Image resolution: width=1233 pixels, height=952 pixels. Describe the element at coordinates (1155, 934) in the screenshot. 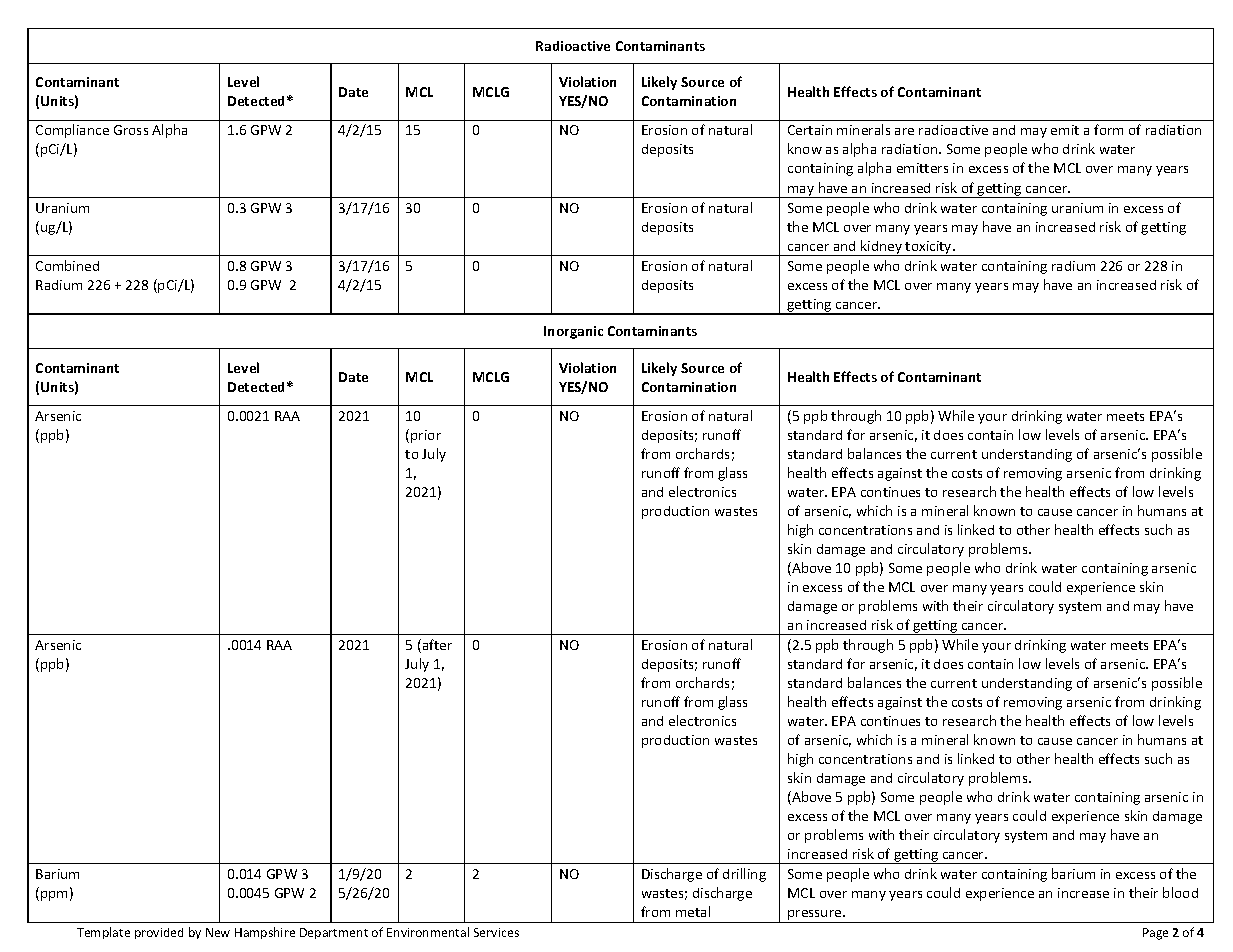

I see `Page` at that location.
